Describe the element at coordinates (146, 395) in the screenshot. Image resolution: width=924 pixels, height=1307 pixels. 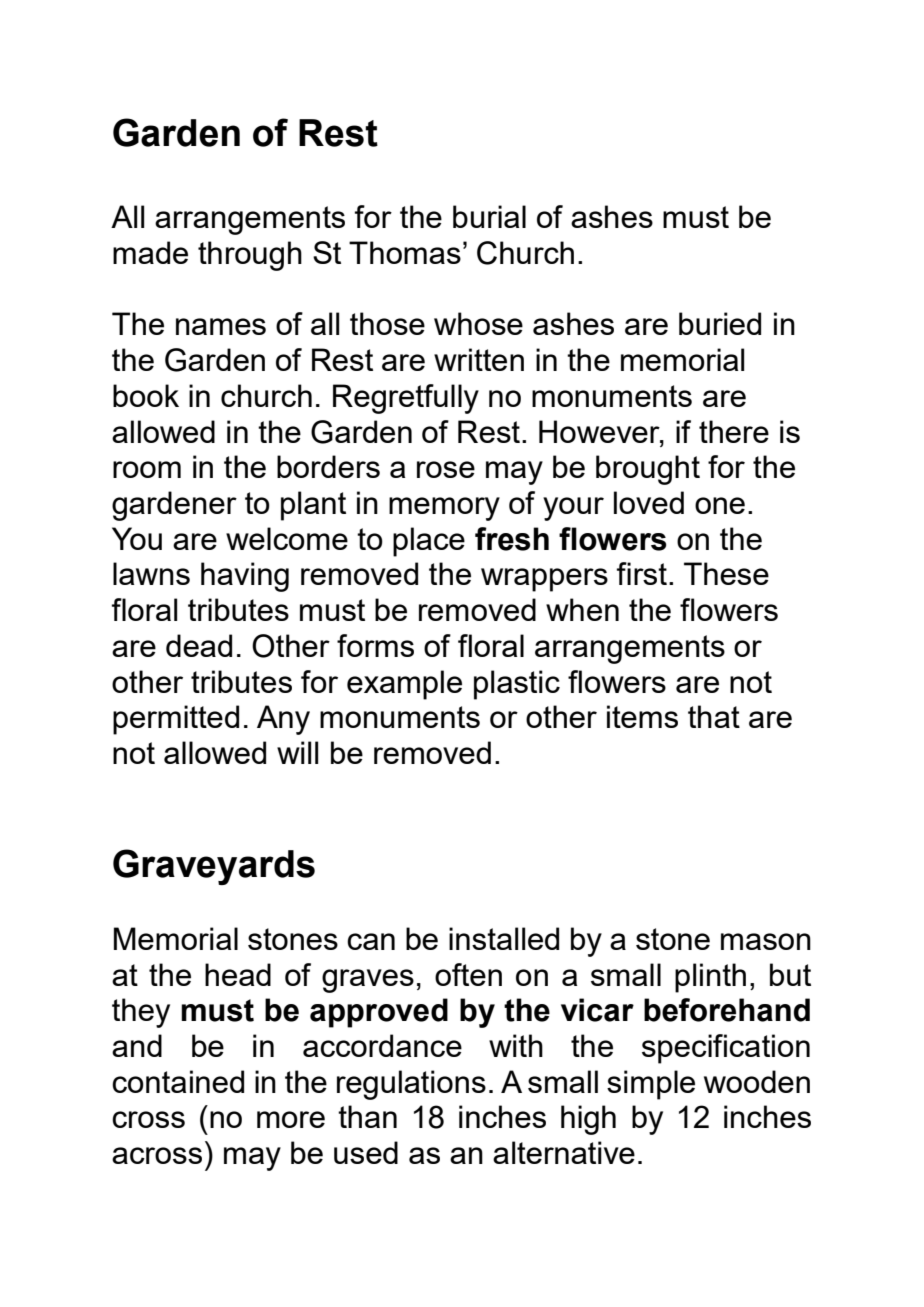
I see `book` at that location.
